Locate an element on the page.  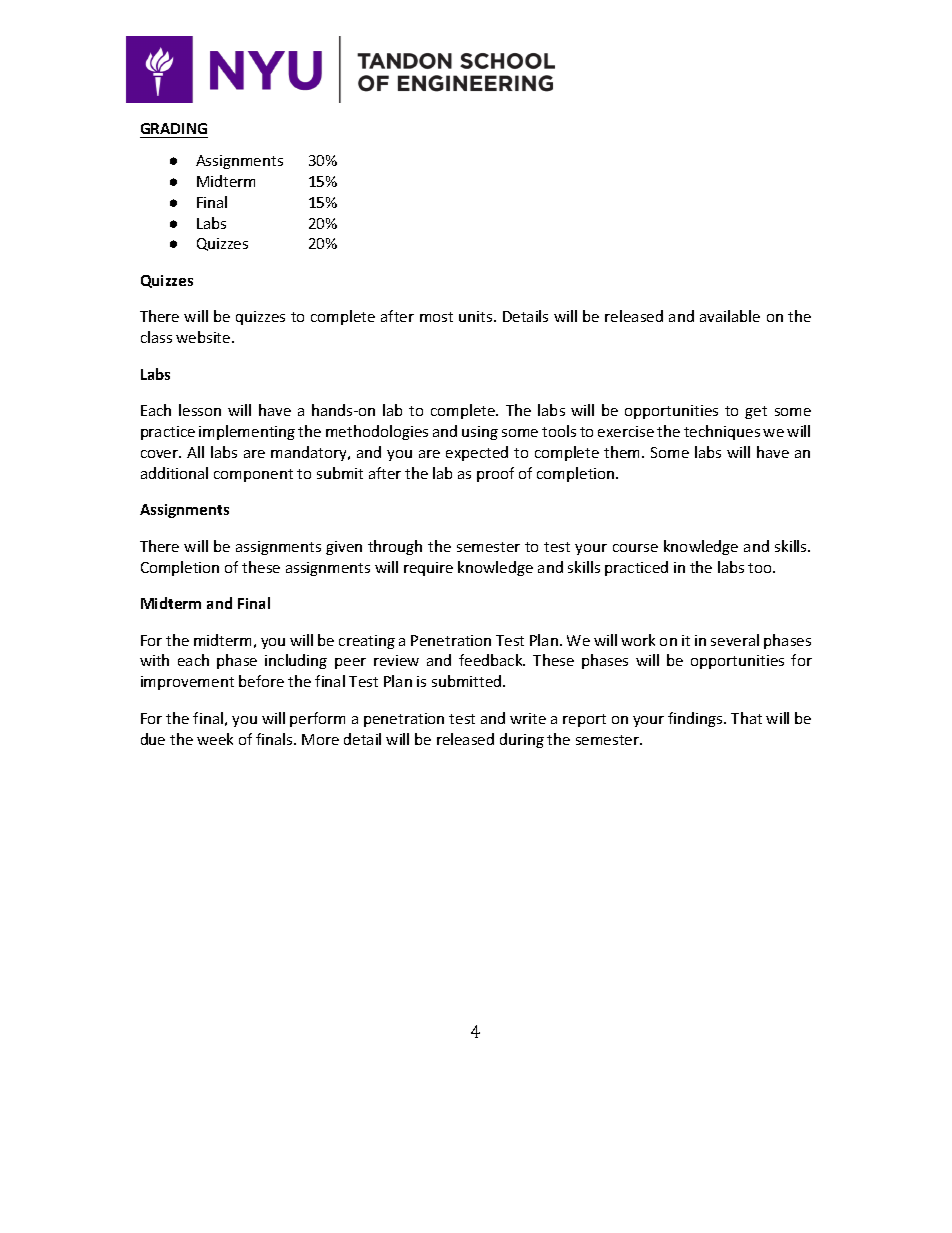
week is located at coordinates (215, 739).
